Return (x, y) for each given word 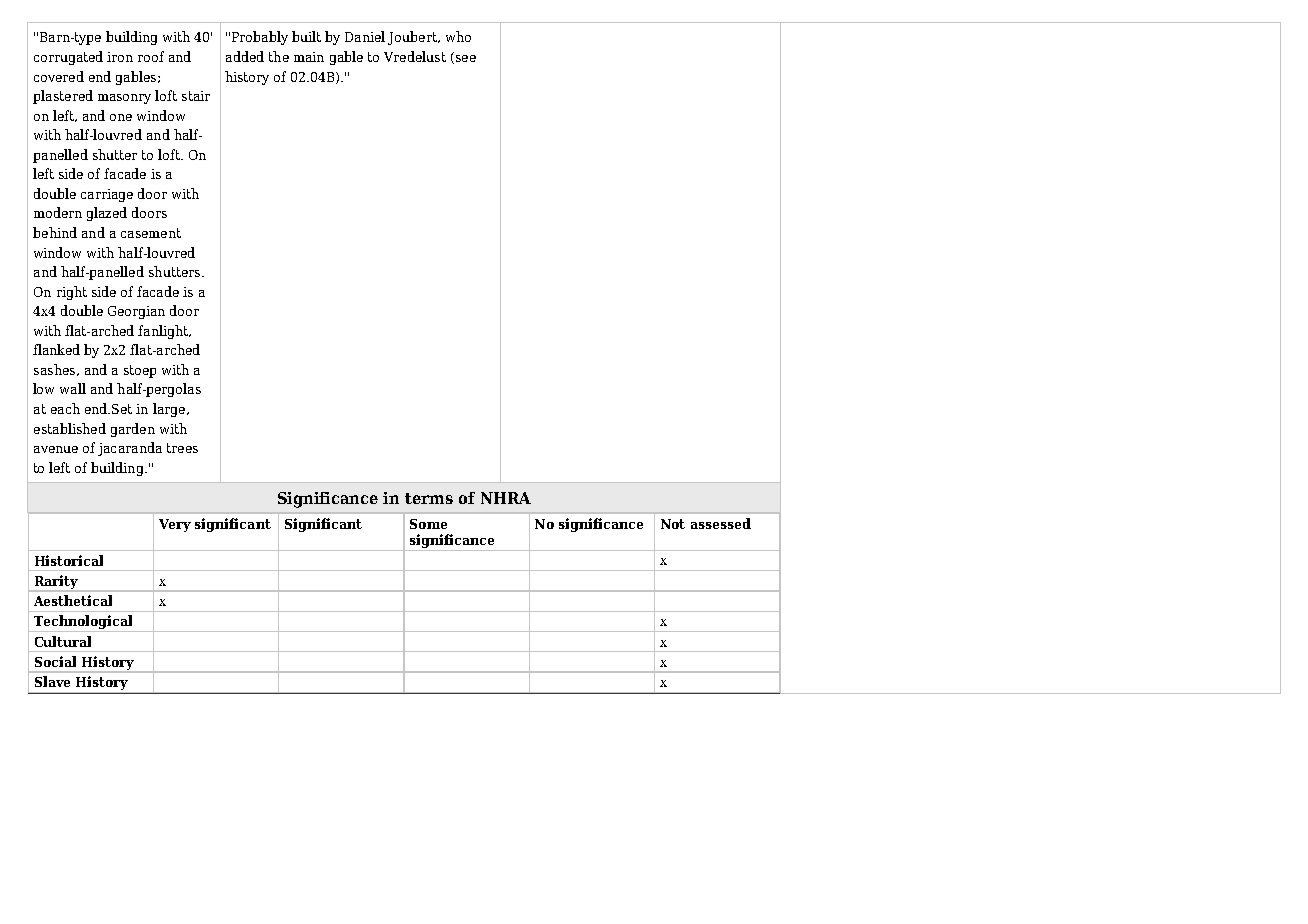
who (458, 36)
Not (673, 524)
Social (55, 661)
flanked (56, 349)
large (169, 410)
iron (120, 57)
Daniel (365, 36)
